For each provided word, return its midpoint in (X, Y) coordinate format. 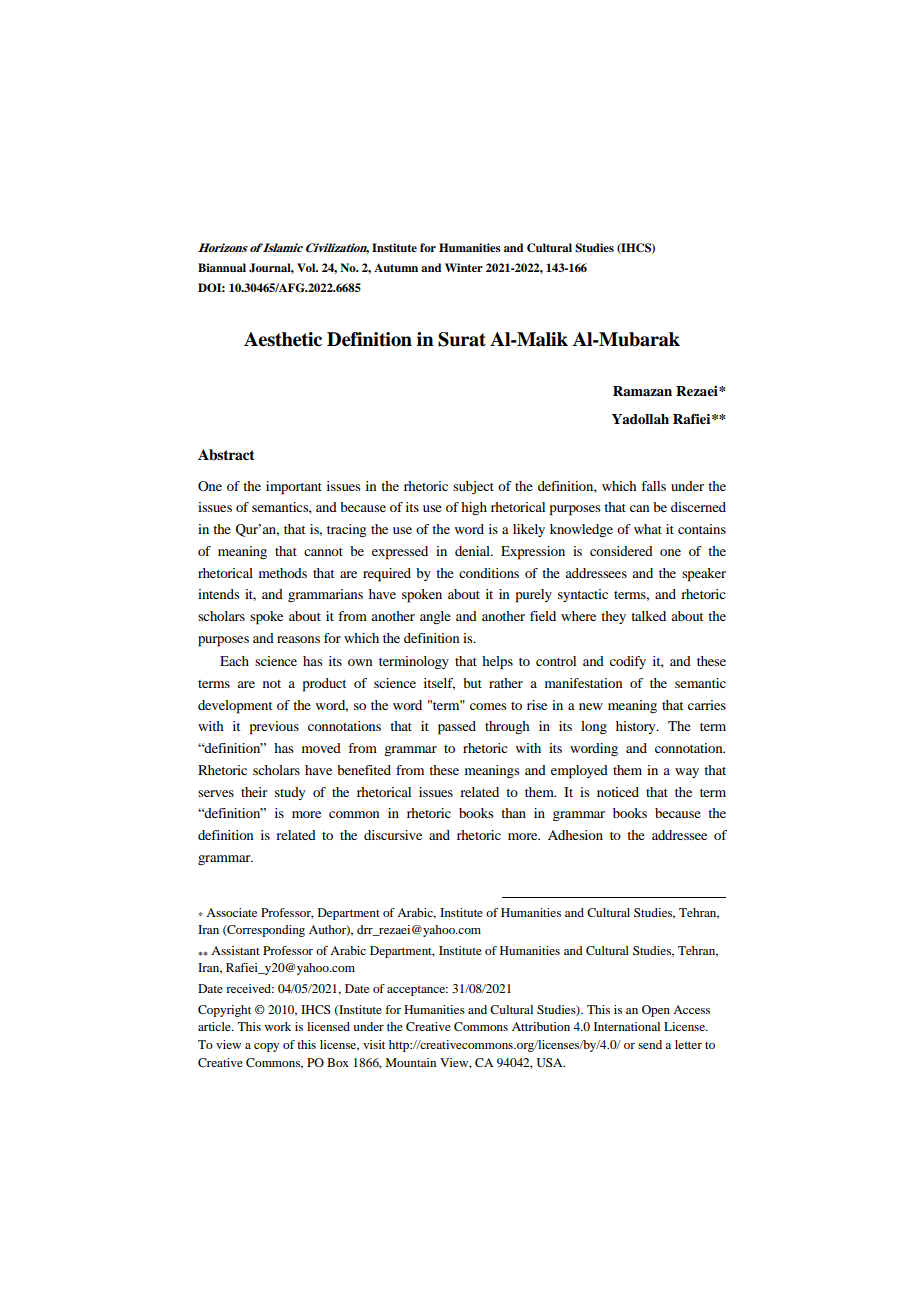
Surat (462, 339)
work (277, 1026)
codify (628, 662)
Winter (464, 267)
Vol (307, 267)
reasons (298, 639)
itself (439, 684)
